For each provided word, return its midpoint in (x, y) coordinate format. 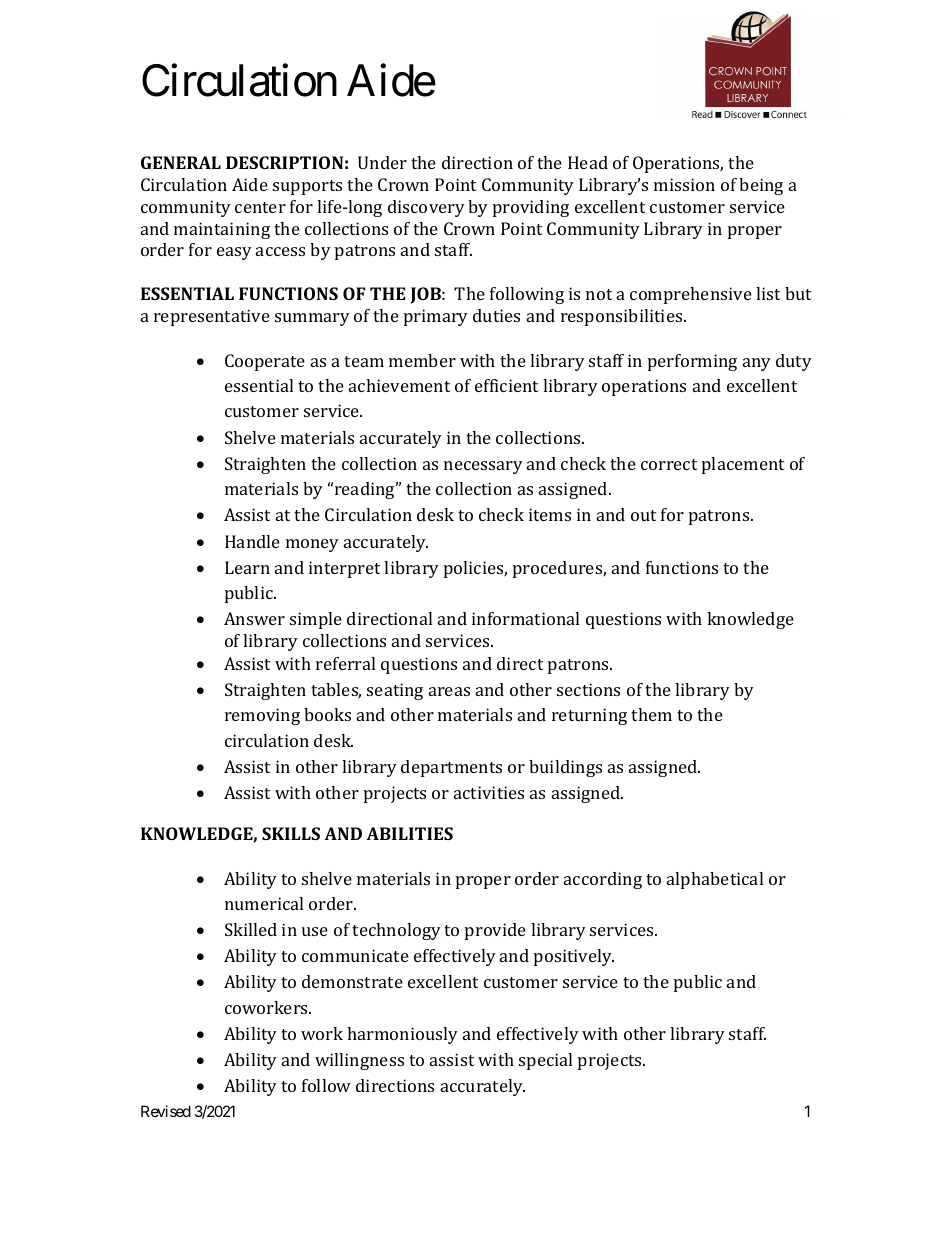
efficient (506, 385)
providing (531, 208)
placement (743, 465)
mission (684, 184)
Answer (254, 618)
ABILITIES (409, 833)
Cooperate (265, 362)
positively (574, 957)
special (545, 1061)
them (651, 714)
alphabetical (715, 880)
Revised (166, 1111)
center (260, 207)
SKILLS (291, 833)
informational (525, 618)
